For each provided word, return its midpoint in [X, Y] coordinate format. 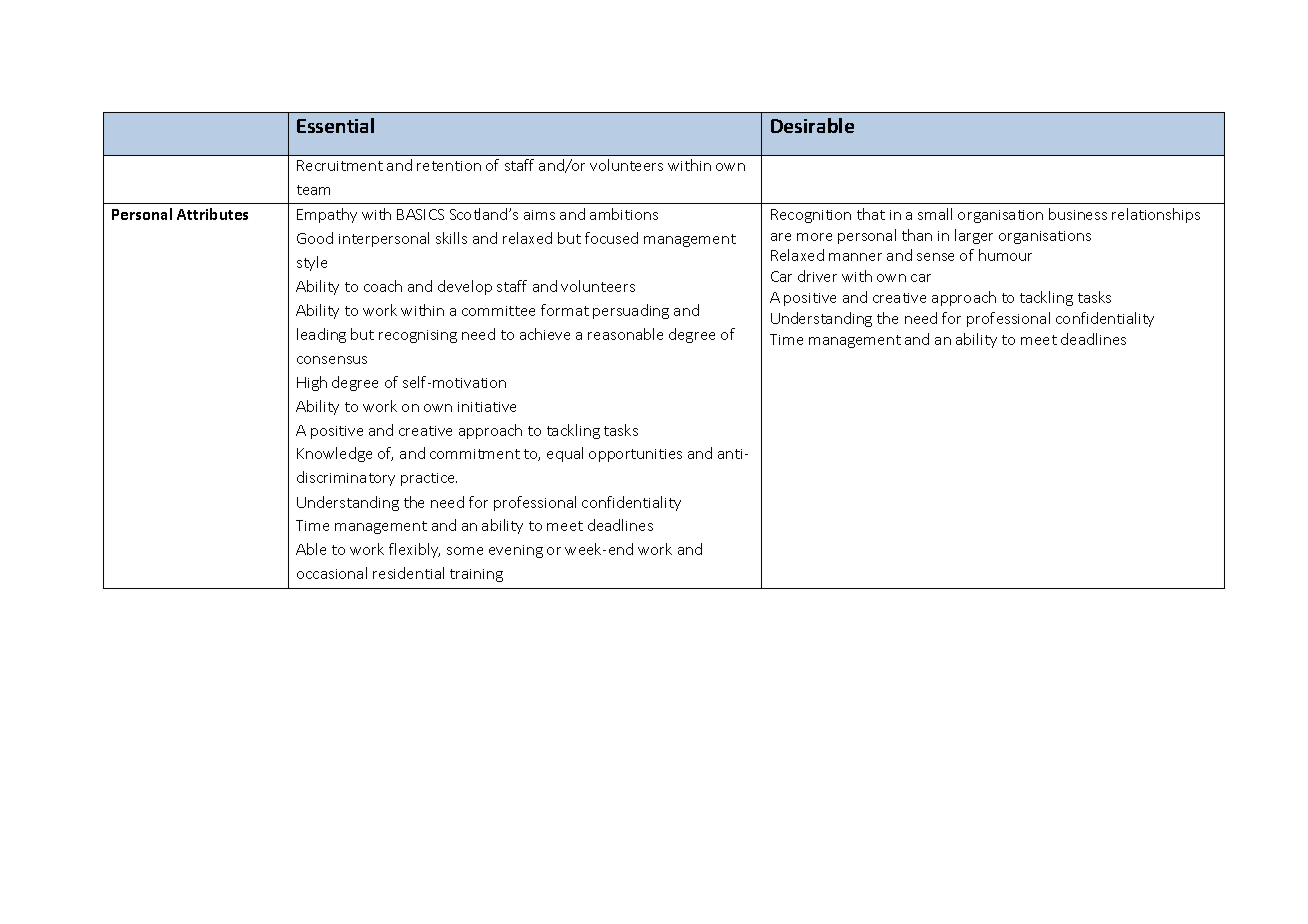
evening [516, 551]
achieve [545, 334]
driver [817, 276]
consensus [332, 360]
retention [449, 166]
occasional [332, 573]
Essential [335, 125]
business [1078, 214]
